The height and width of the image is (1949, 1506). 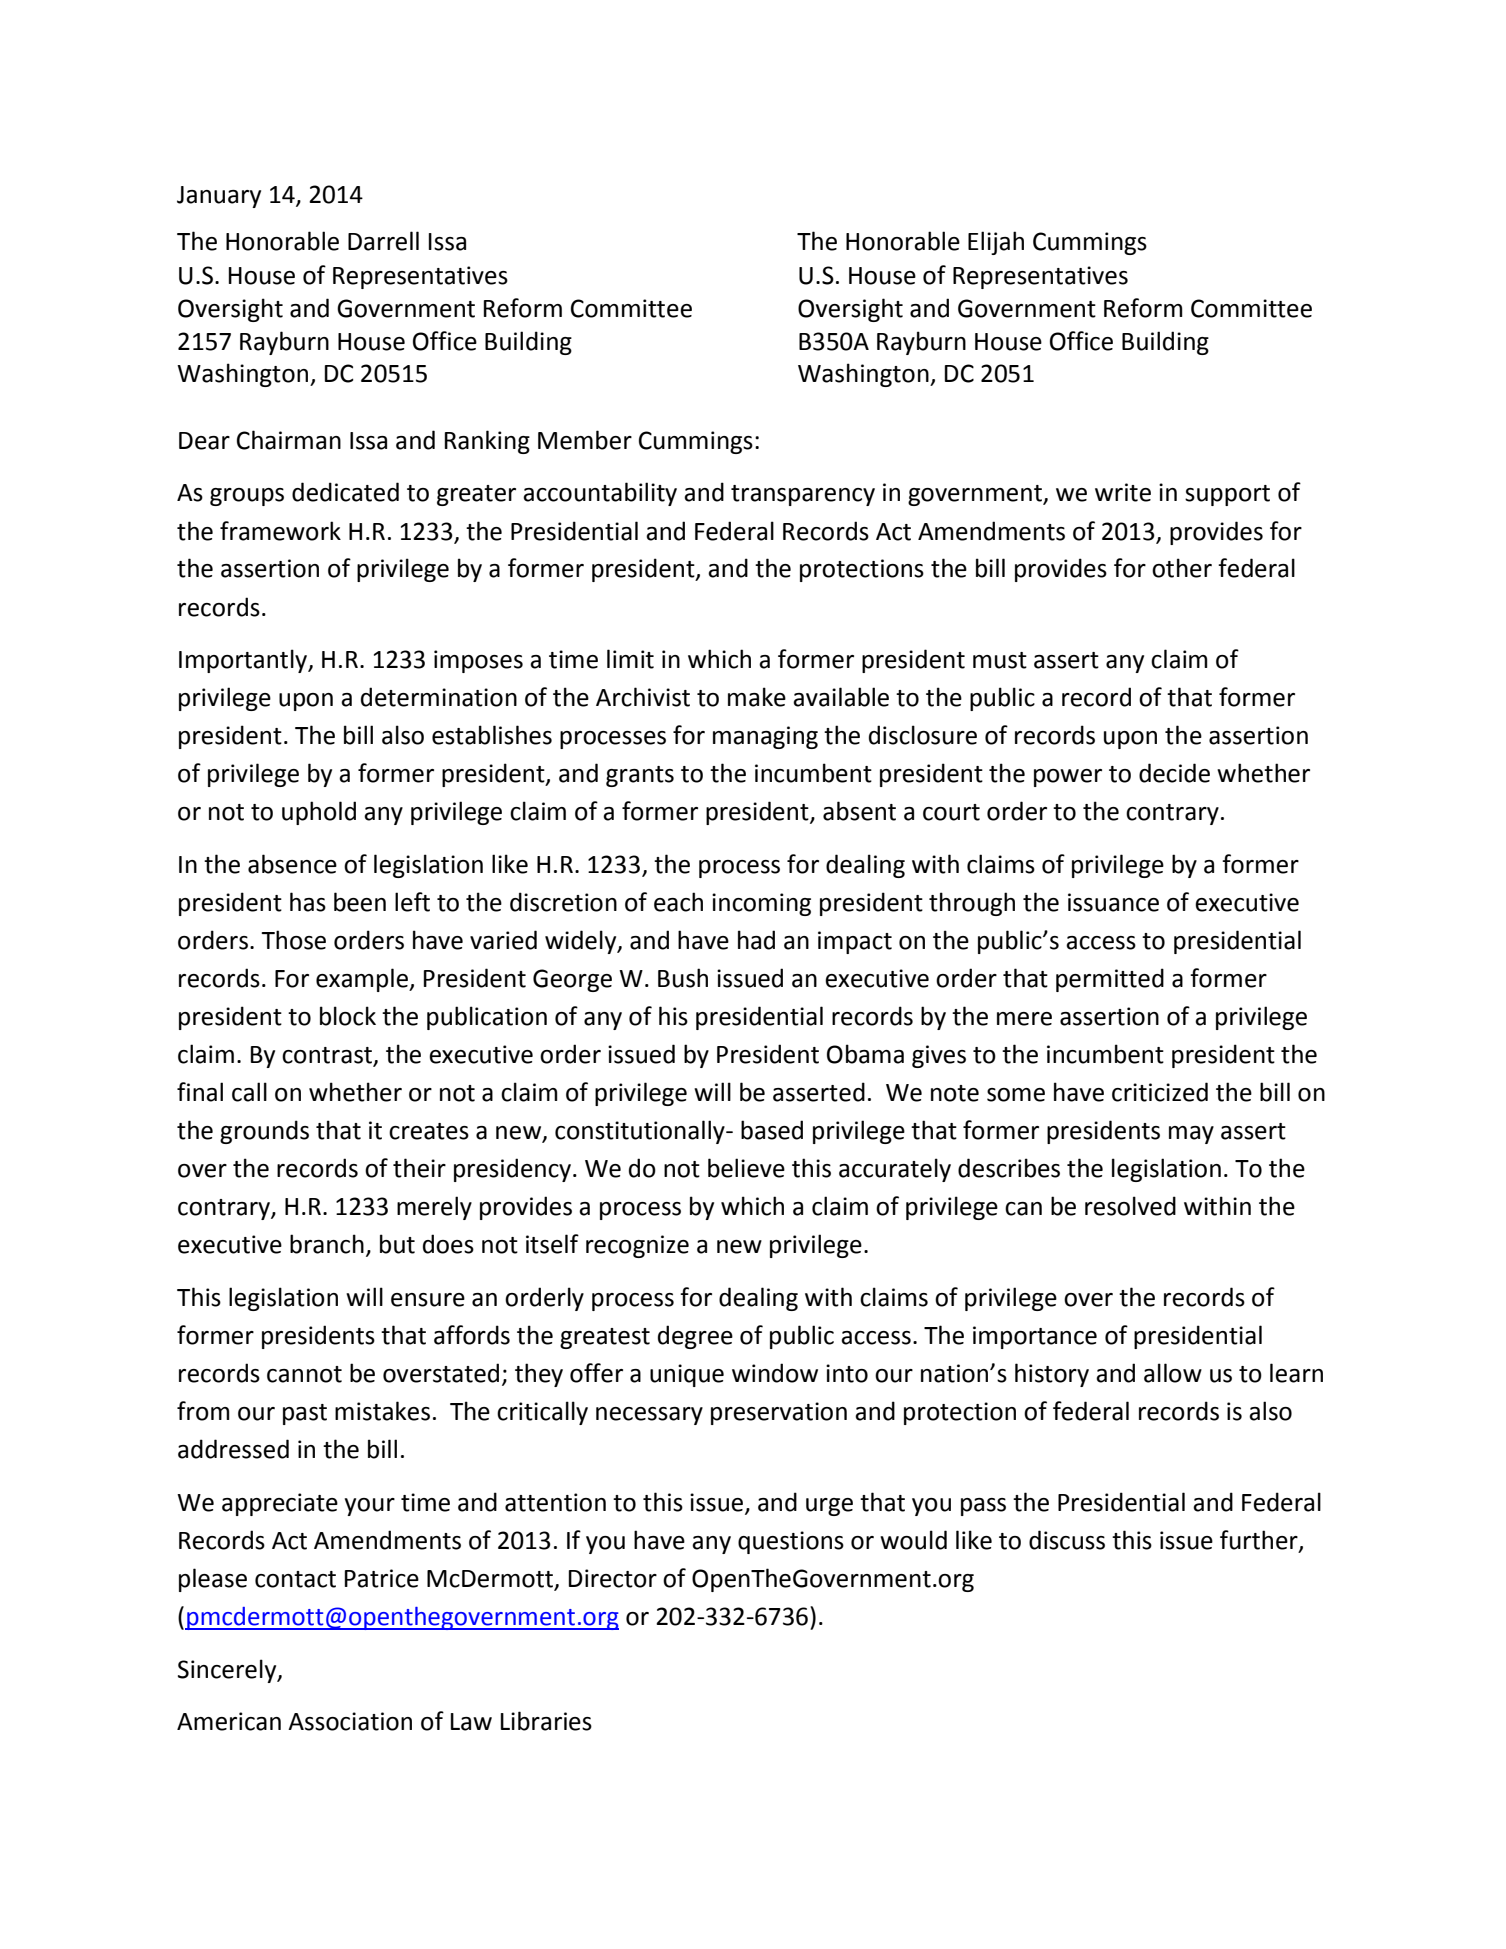 I want to click on Association, so click(x=350, y=1721).
